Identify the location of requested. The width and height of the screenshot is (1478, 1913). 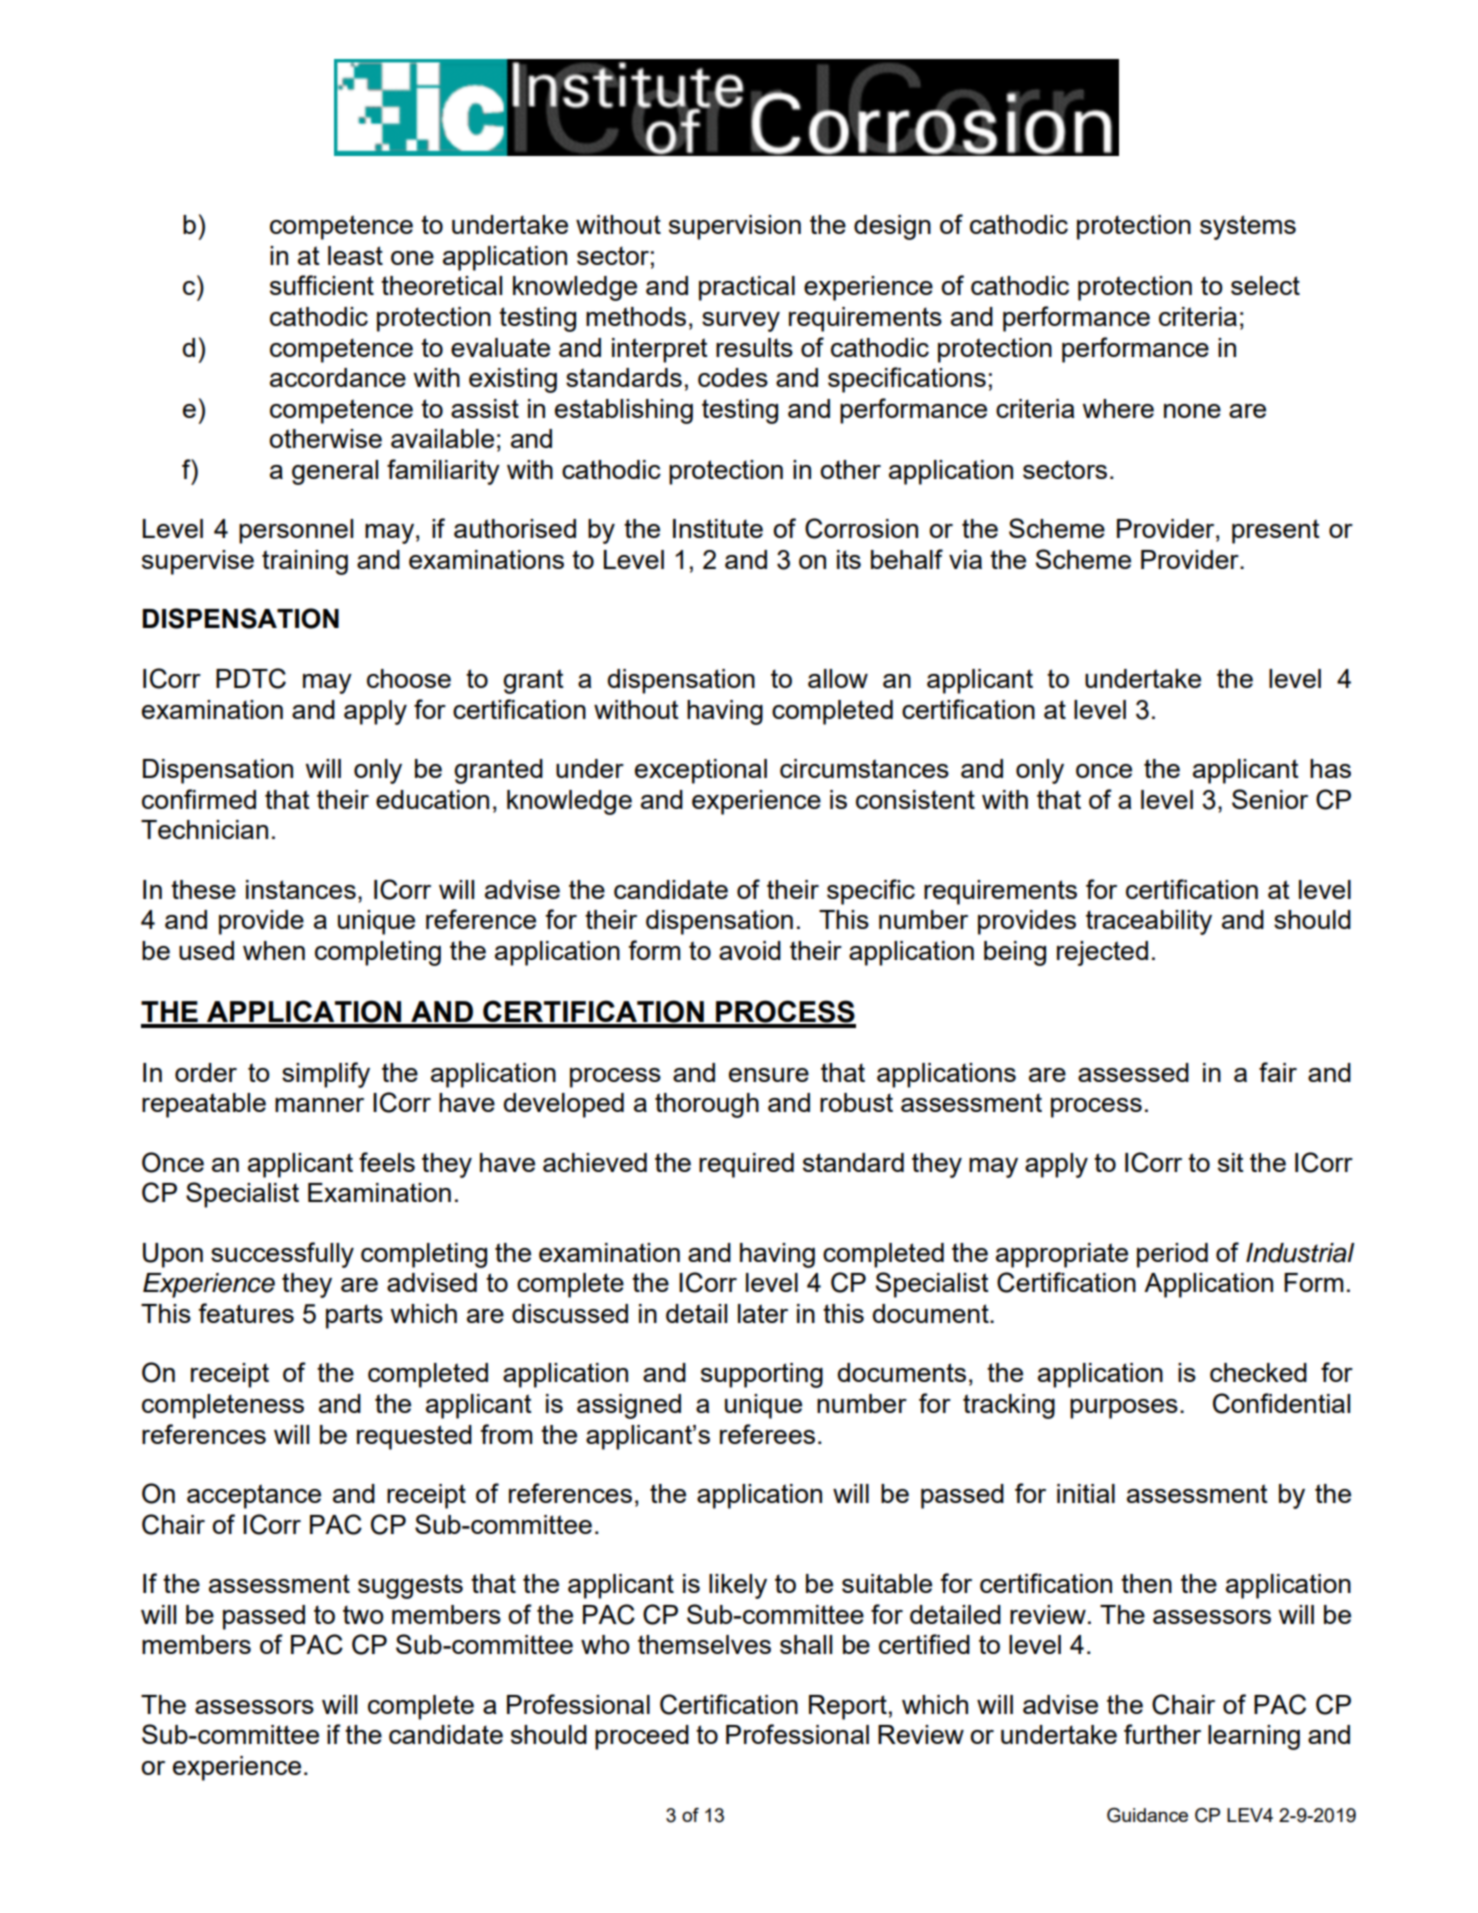
(414, 1437).
